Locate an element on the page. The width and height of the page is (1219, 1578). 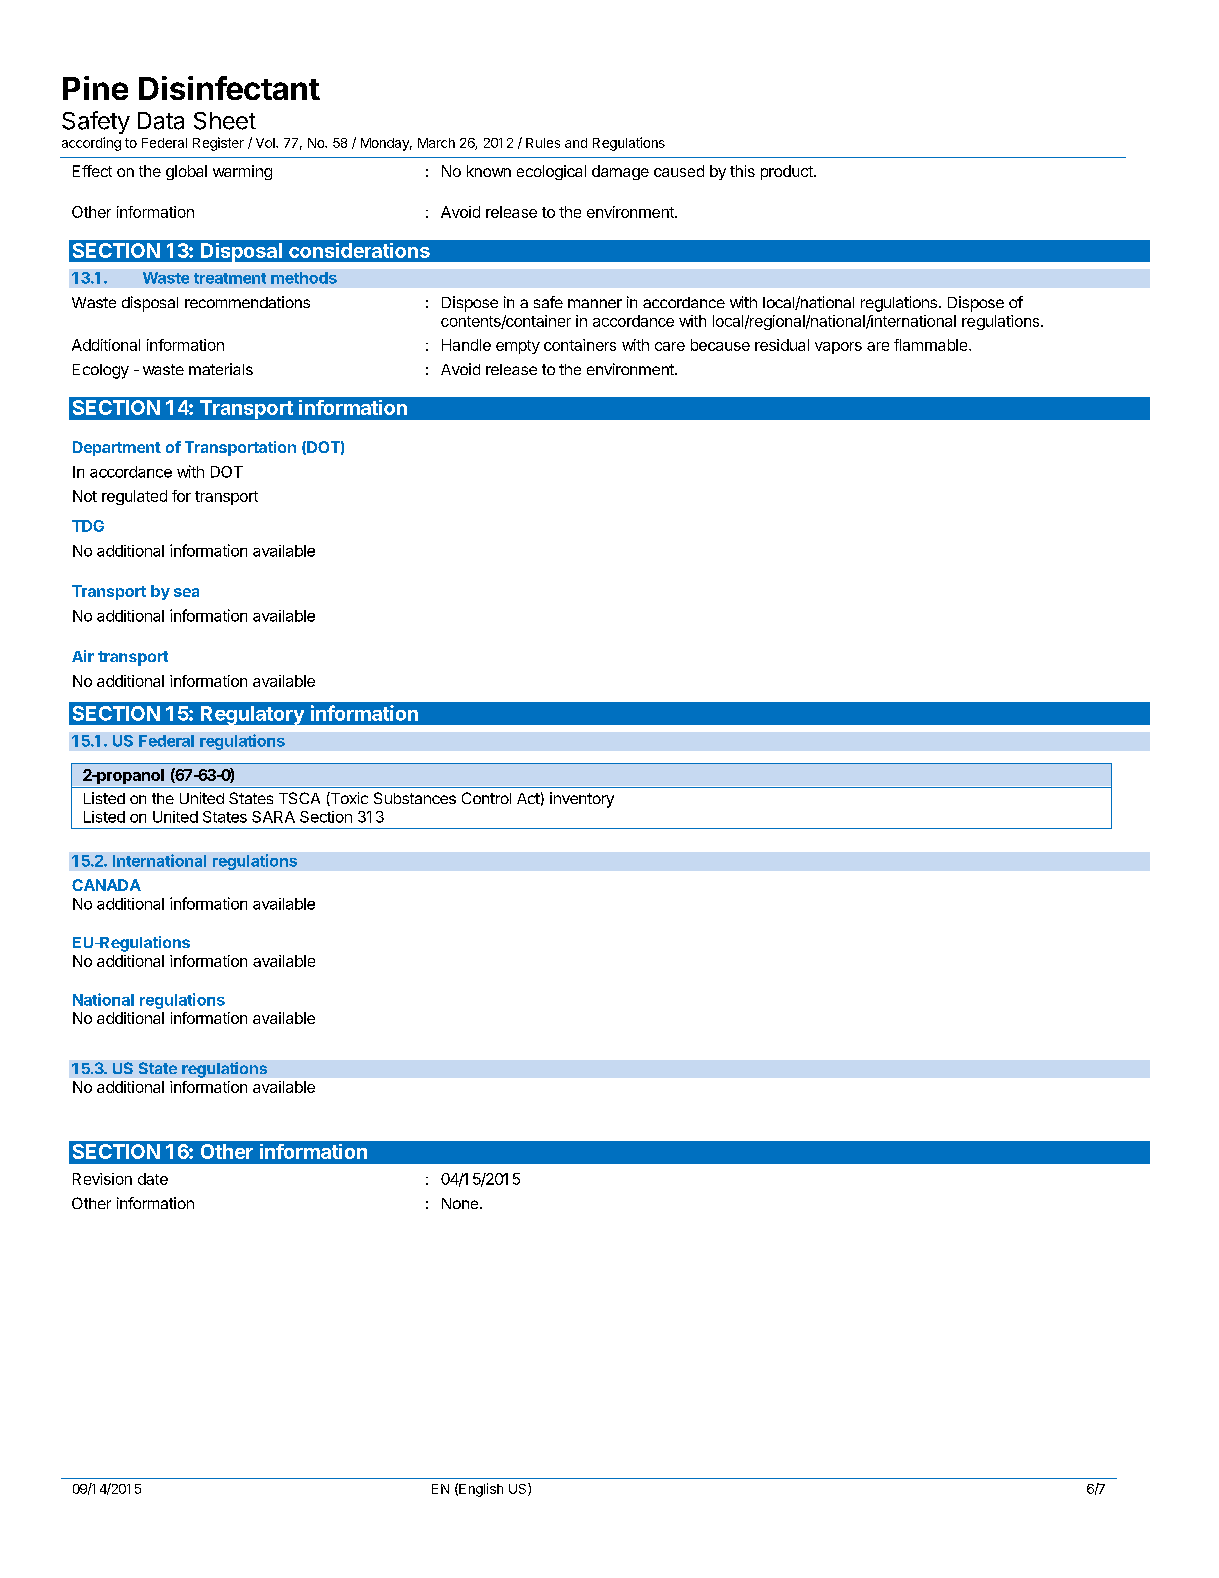
product is located at coordinates (788, 172).
